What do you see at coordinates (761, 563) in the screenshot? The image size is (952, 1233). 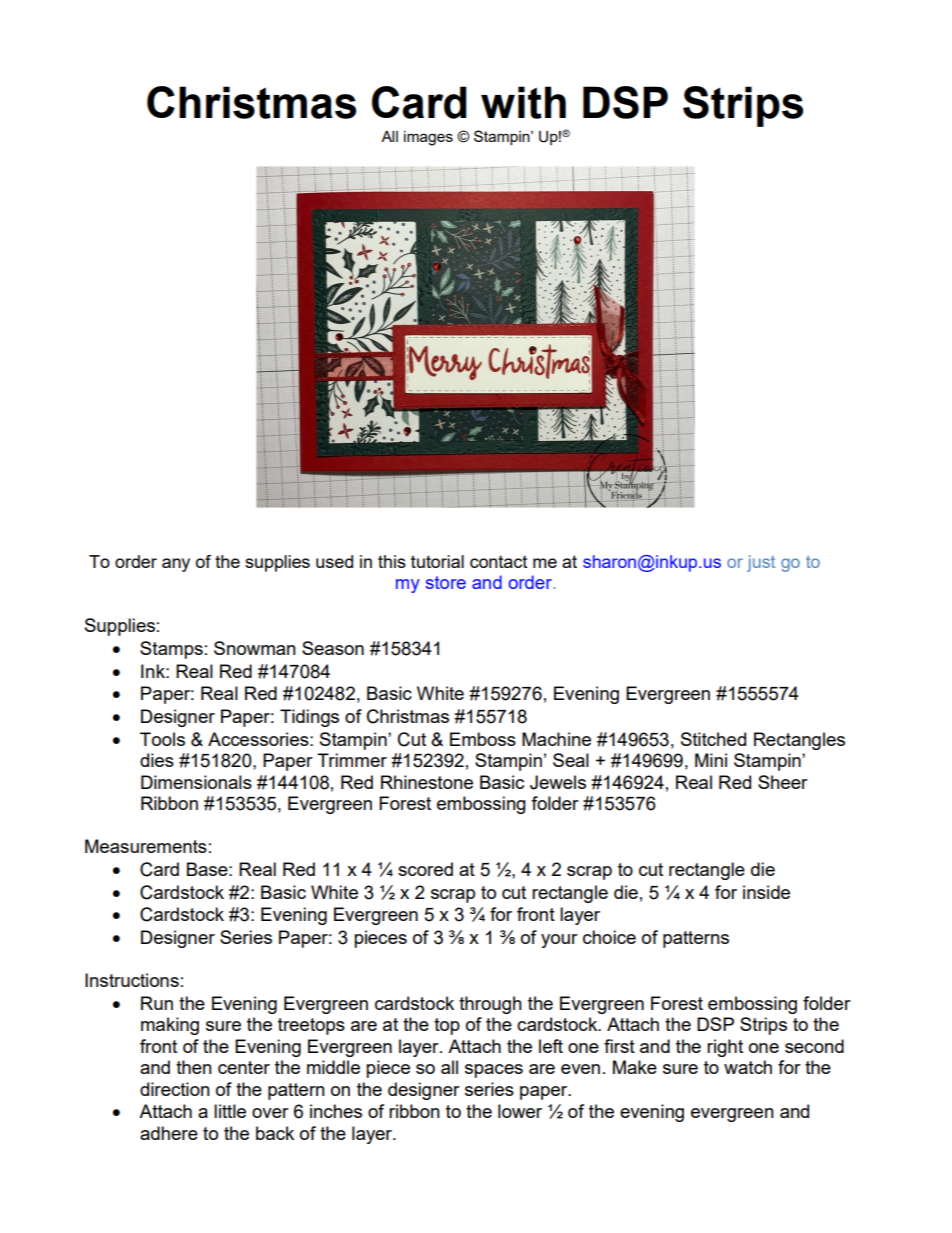 I see `just` at bounding box center [761, 563].
